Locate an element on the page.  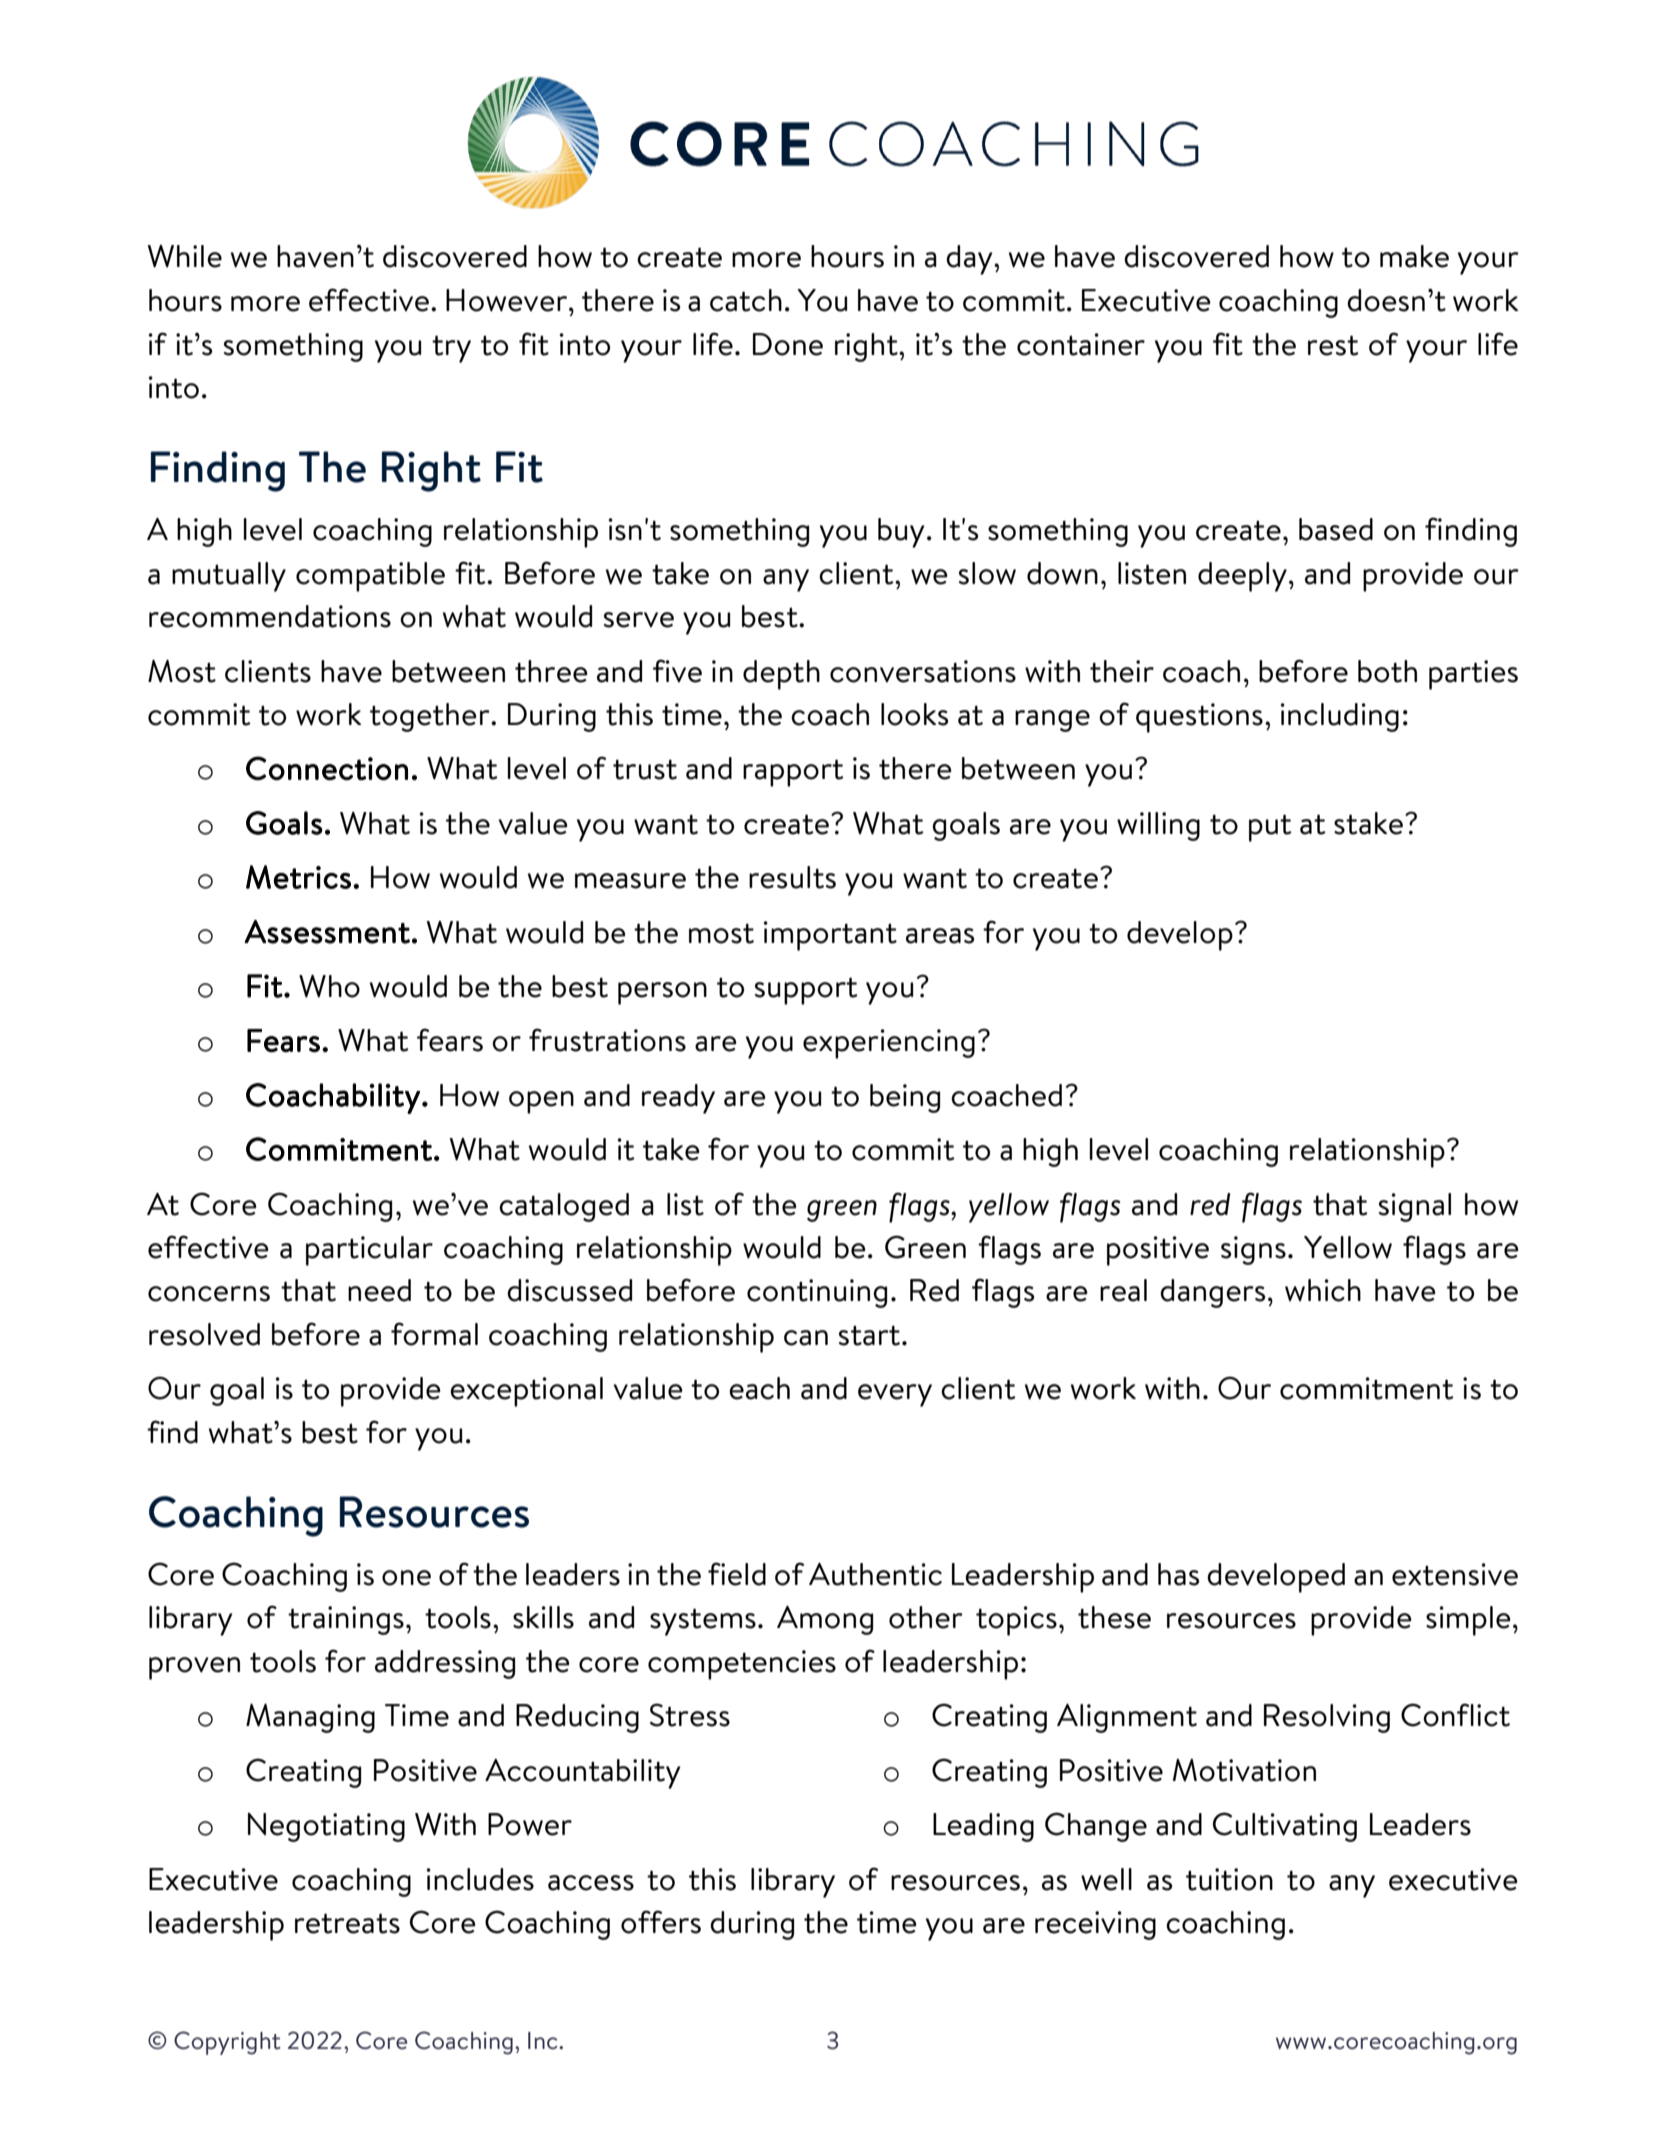
retreats is located at coordinates (347, 1923).
